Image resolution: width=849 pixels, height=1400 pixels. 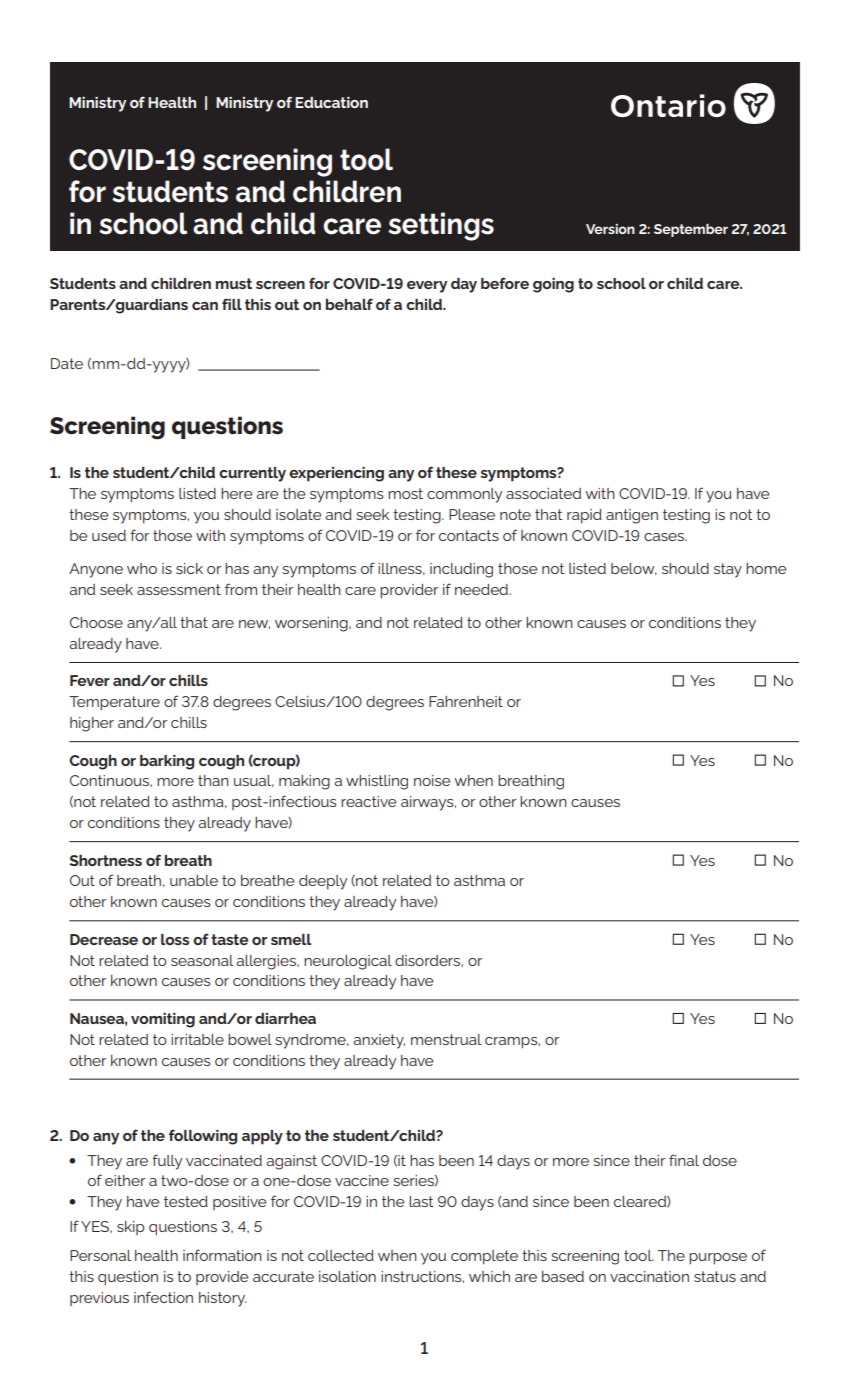 What do you see at coordinates (441, 226) in the screenshot?
I see `settings` at bounding box center [441, 226].
